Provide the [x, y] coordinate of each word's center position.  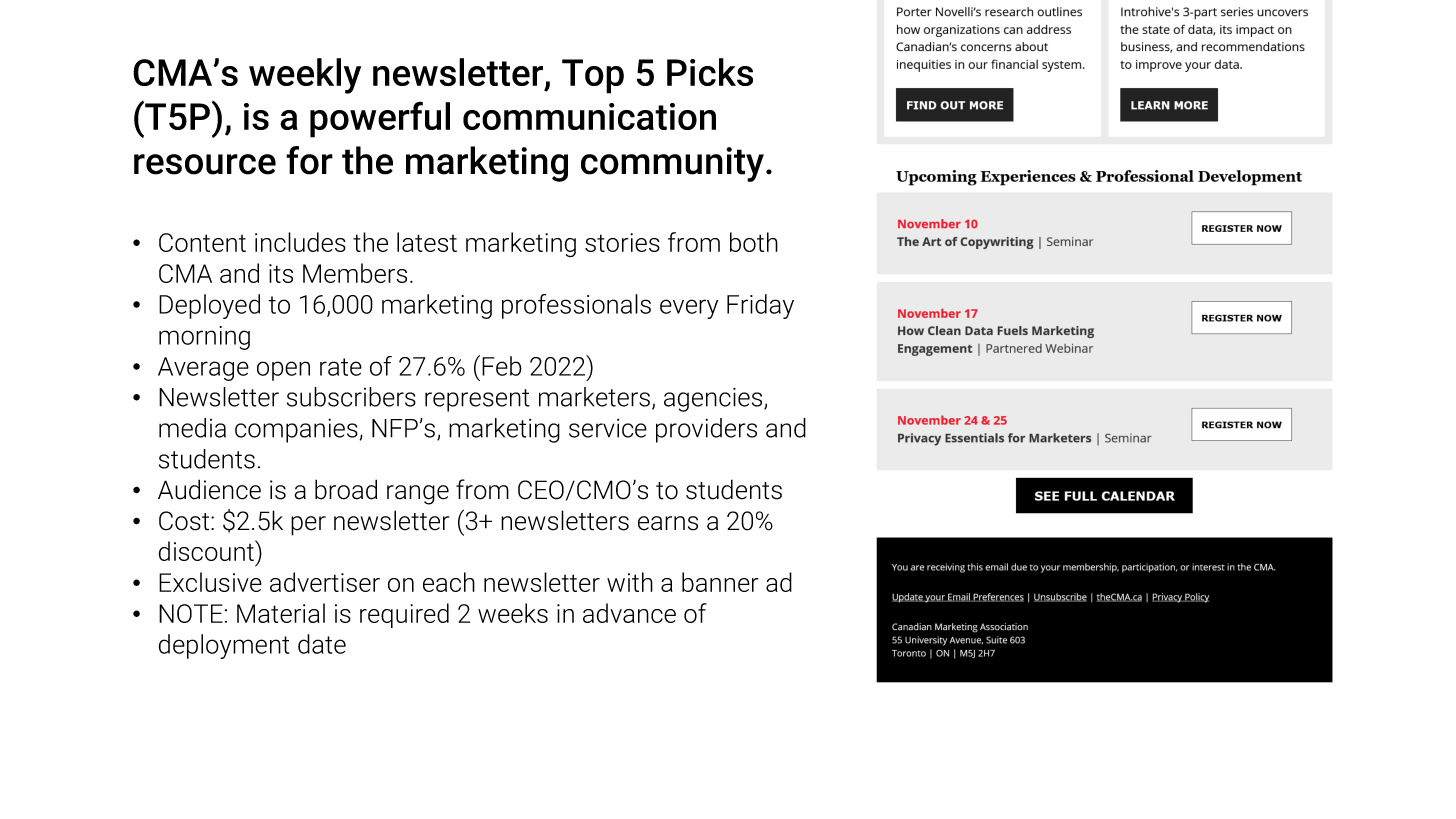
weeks [513, 613]
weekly [305, 76]
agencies [714, 399]
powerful [380, 119]
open [283, 371]
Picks [710, 72]
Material [281, 613]
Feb [502, 366]
